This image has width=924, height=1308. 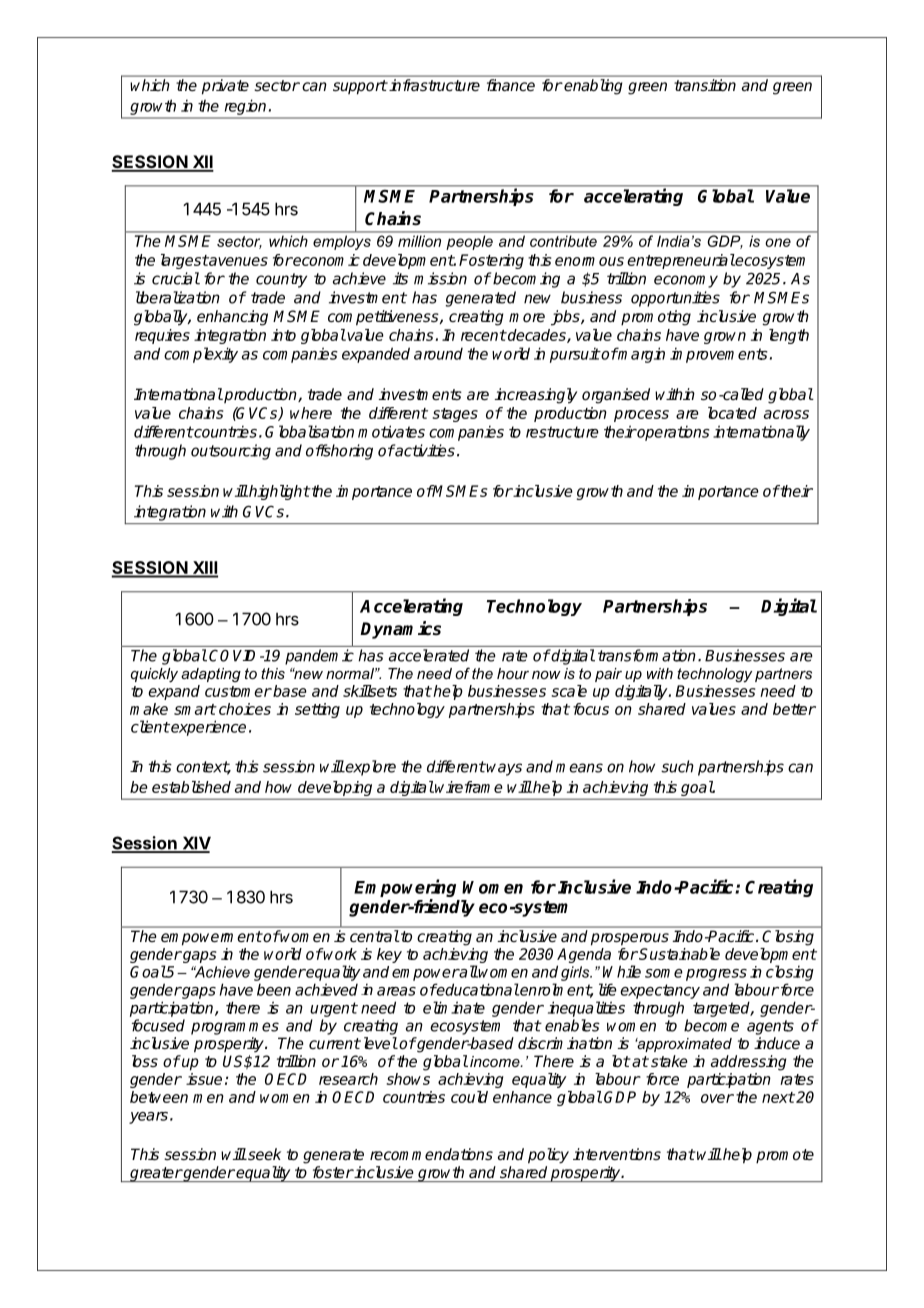 I want to click on region, so click(x=245, y=107).
